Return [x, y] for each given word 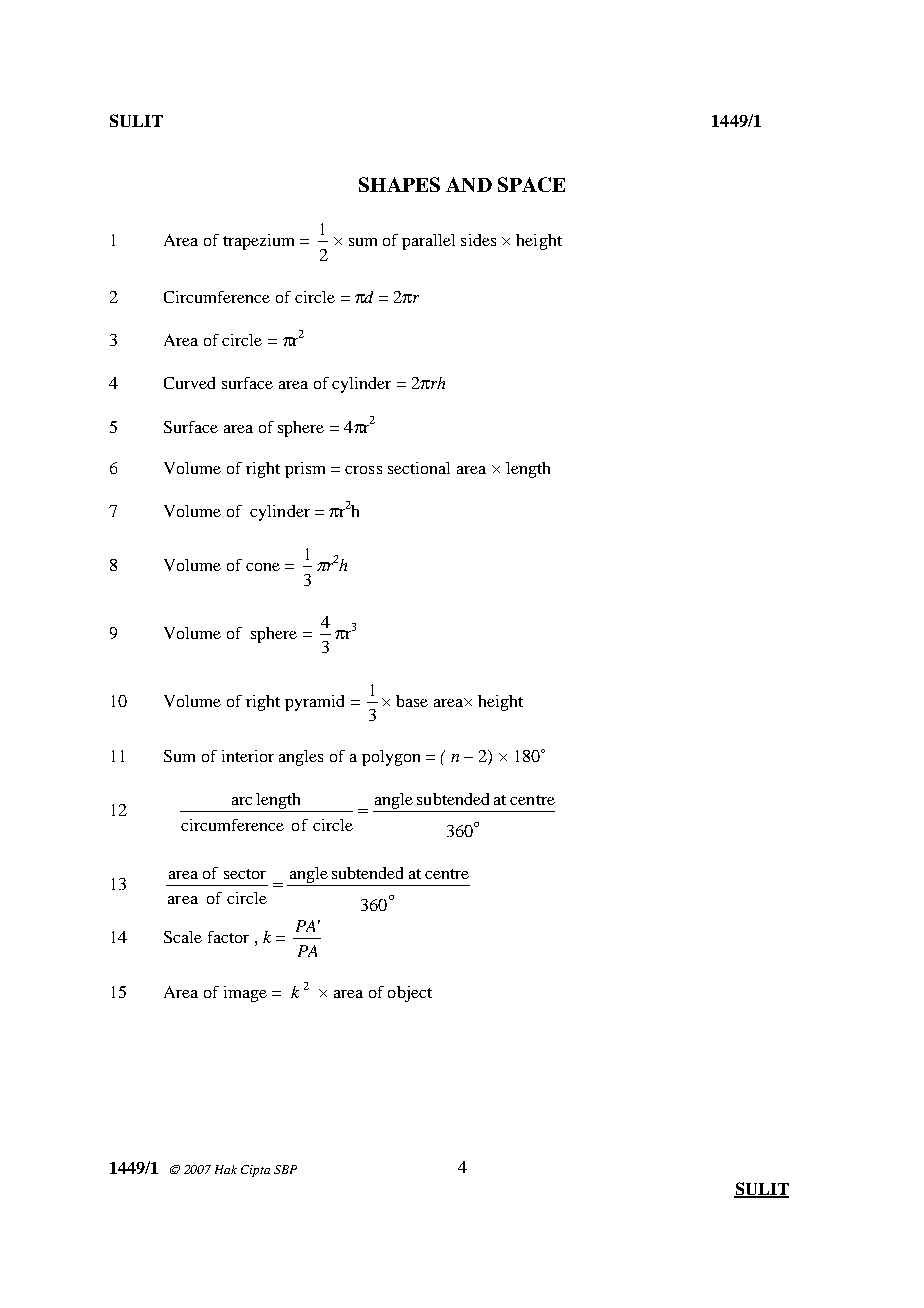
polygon [391, 758]
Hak [226, 1169]
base [412, 701]
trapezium [258, 242]
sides [478, 240]
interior [248, 756]
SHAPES [399, 184]
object [410, 994]
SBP [285, 1169]
